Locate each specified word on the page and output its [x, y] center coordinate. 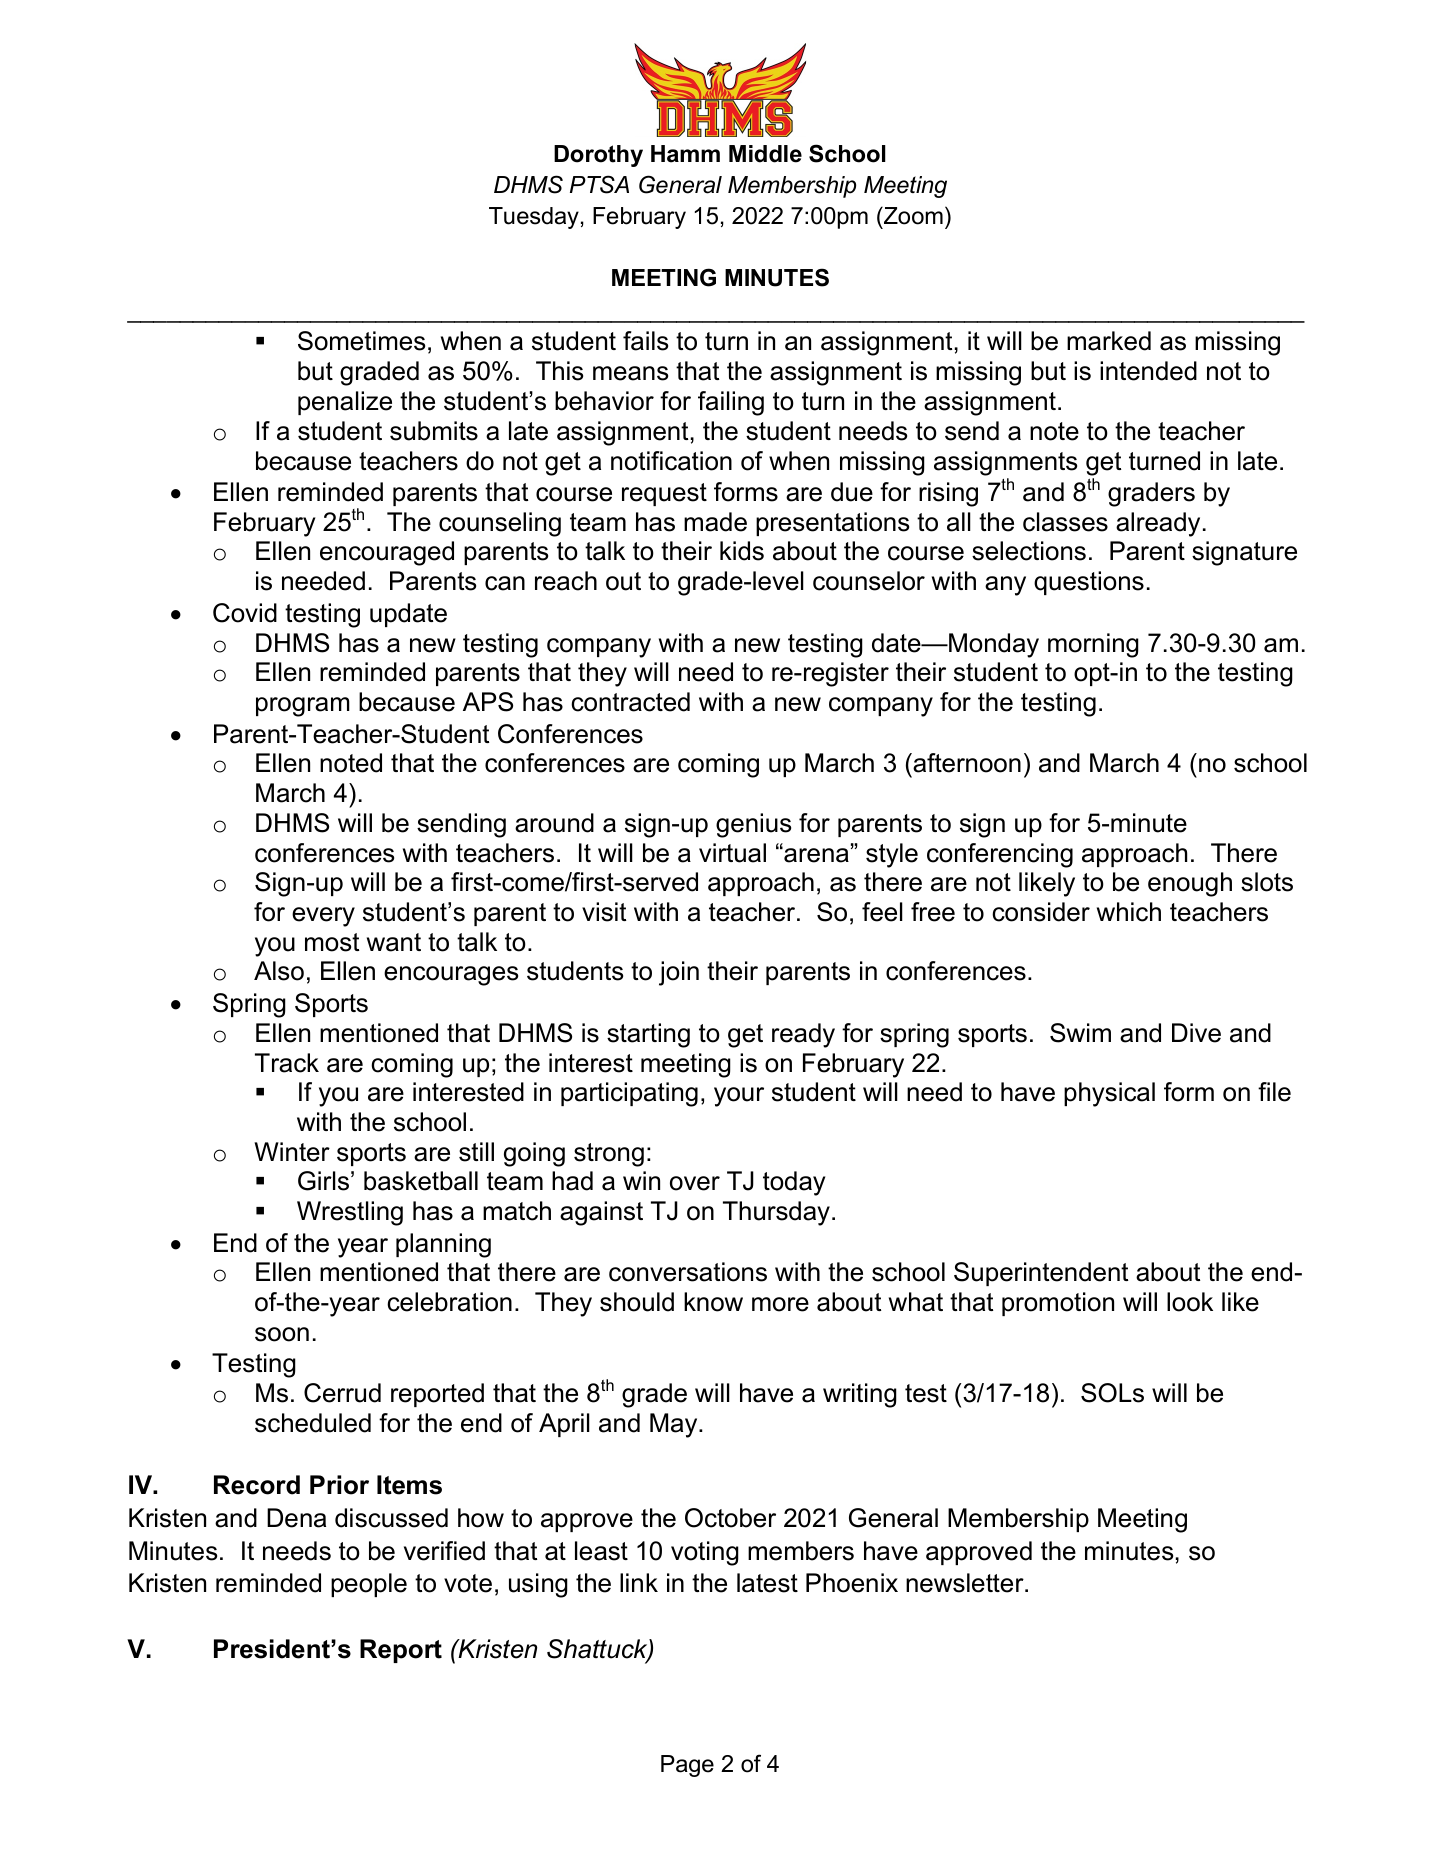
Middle [765, 154]
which [1129, 912]
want [394, 942]
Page [687, 1766]
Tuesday [534, 218]
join [679, 973]
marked [1109, 341]
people [369, 1585]
